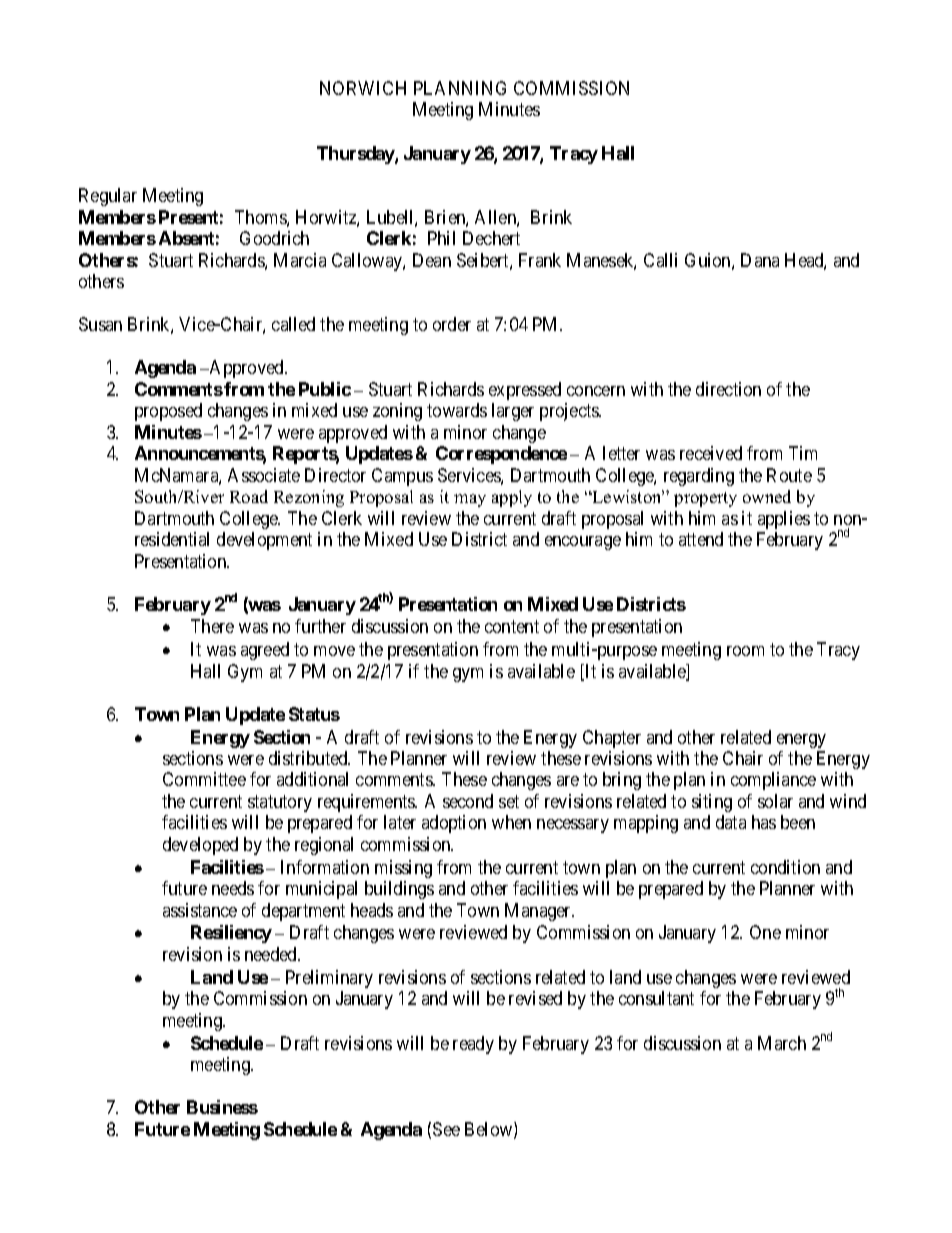  Describe the element at coordinates (446, 1129) in the document. I see `See` at that location.
